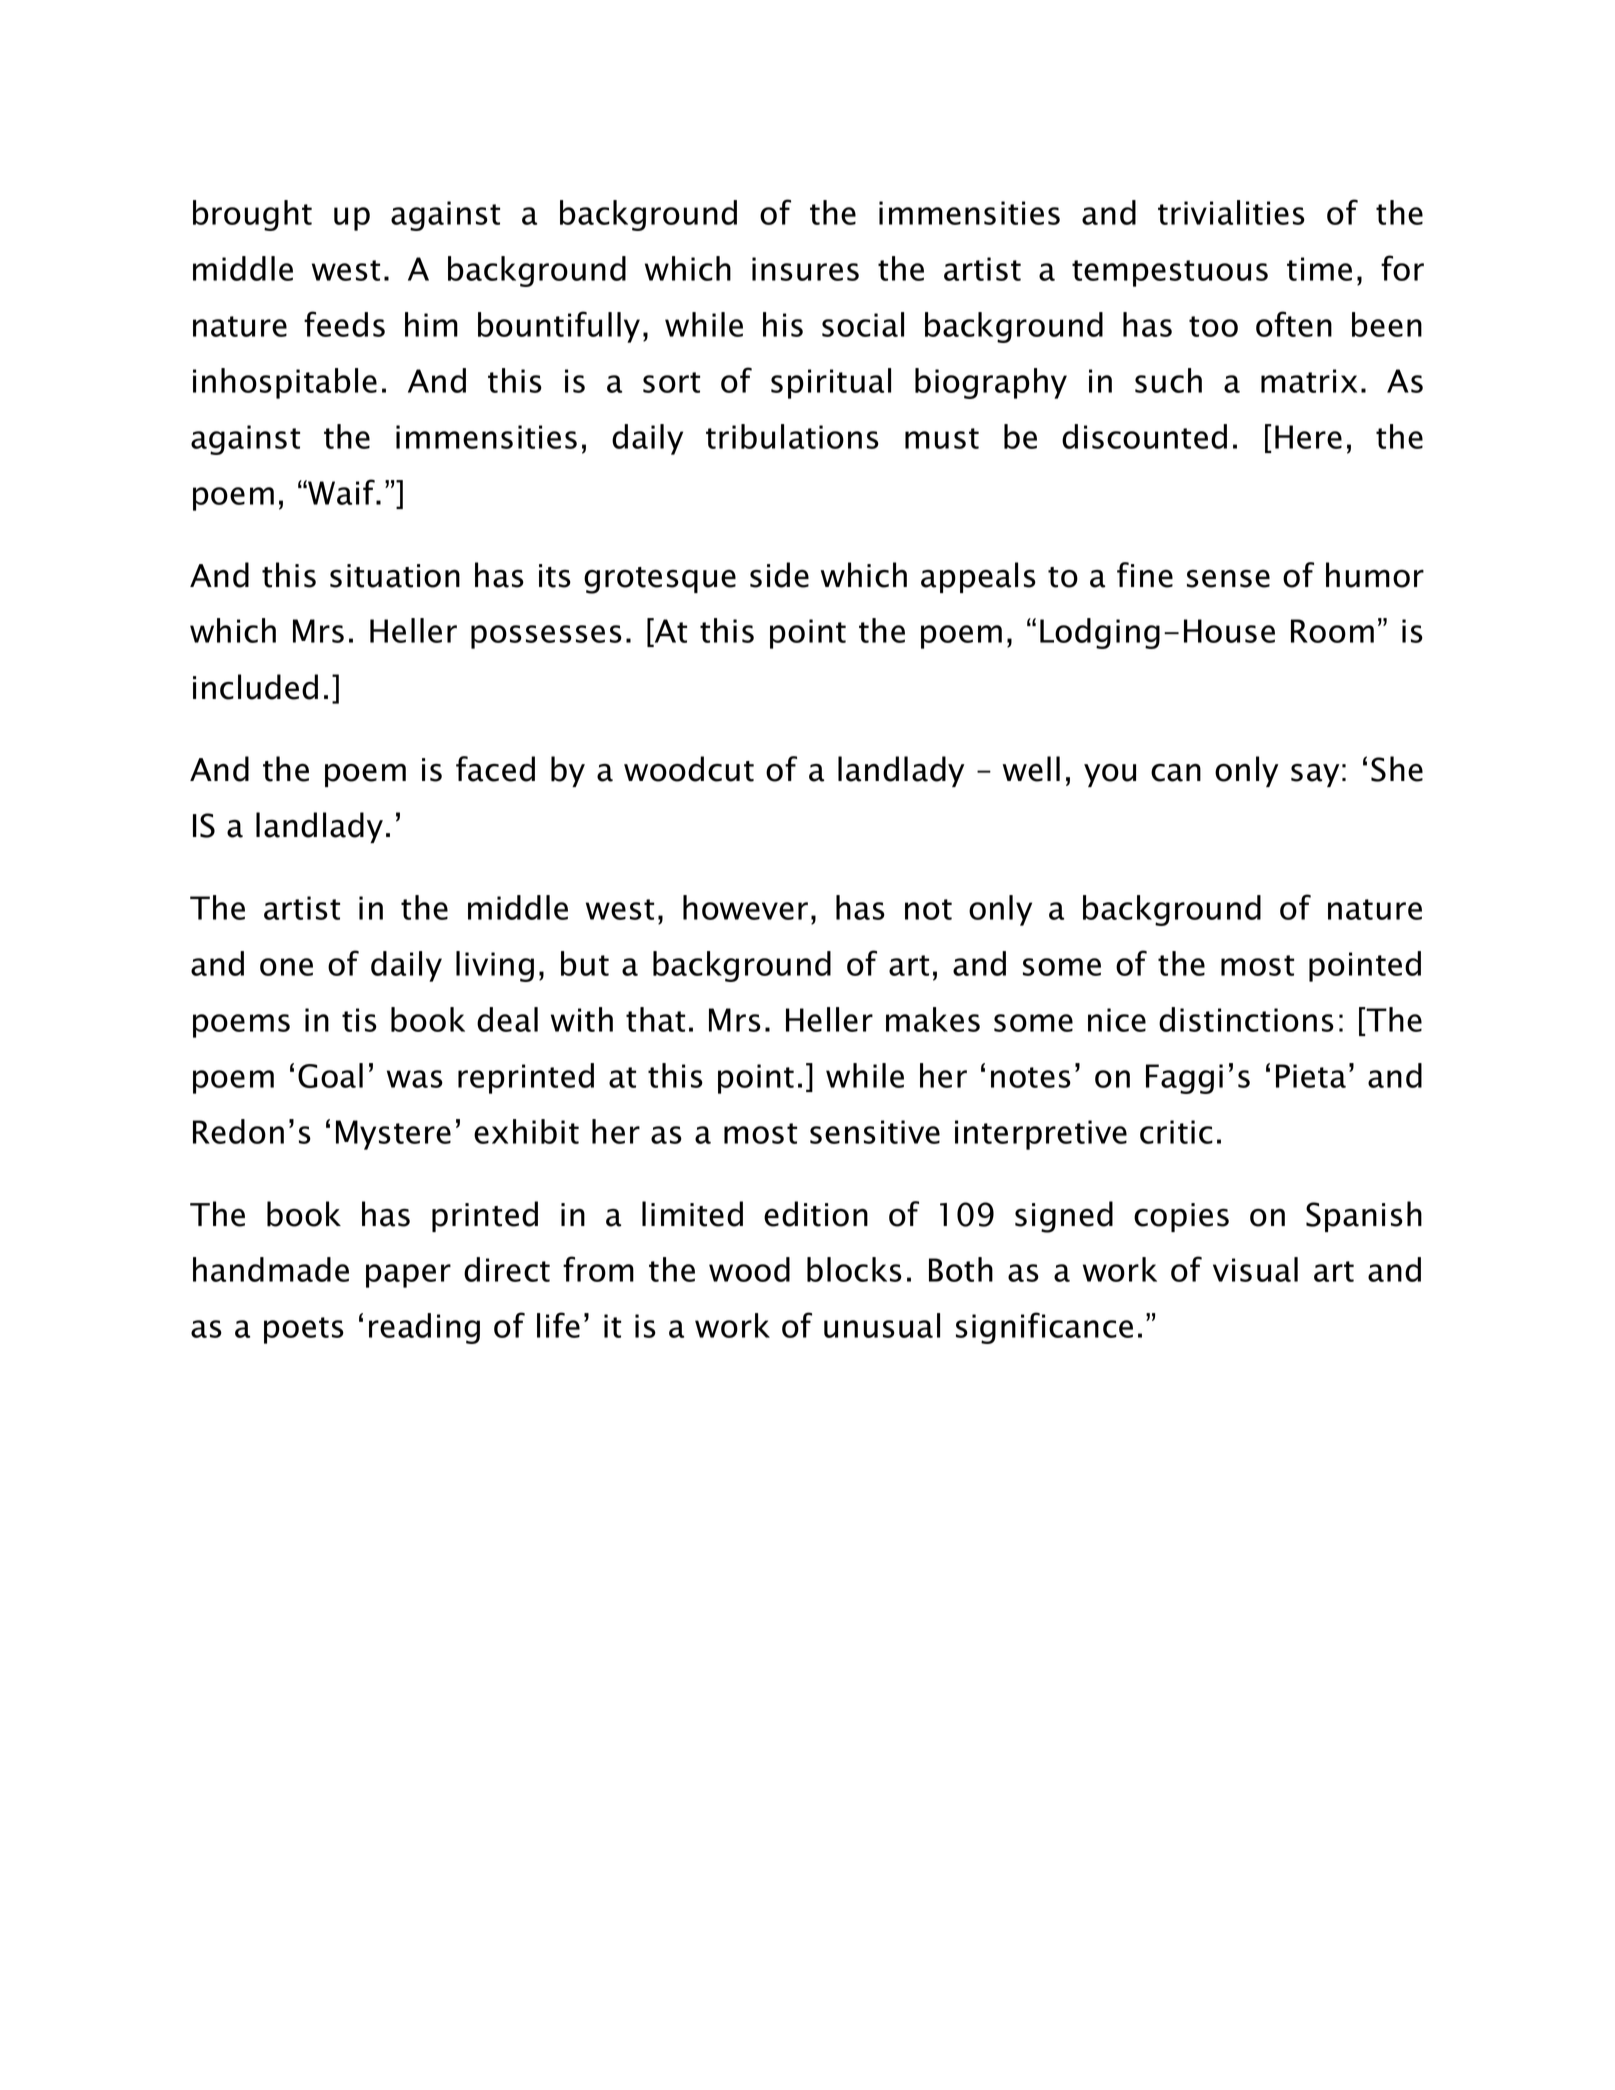 Image resolution: width=1615 pixels, height=2090 pixels. Describe the element at coordinates (408, 1276) in the document. I see `paper` at that location.
